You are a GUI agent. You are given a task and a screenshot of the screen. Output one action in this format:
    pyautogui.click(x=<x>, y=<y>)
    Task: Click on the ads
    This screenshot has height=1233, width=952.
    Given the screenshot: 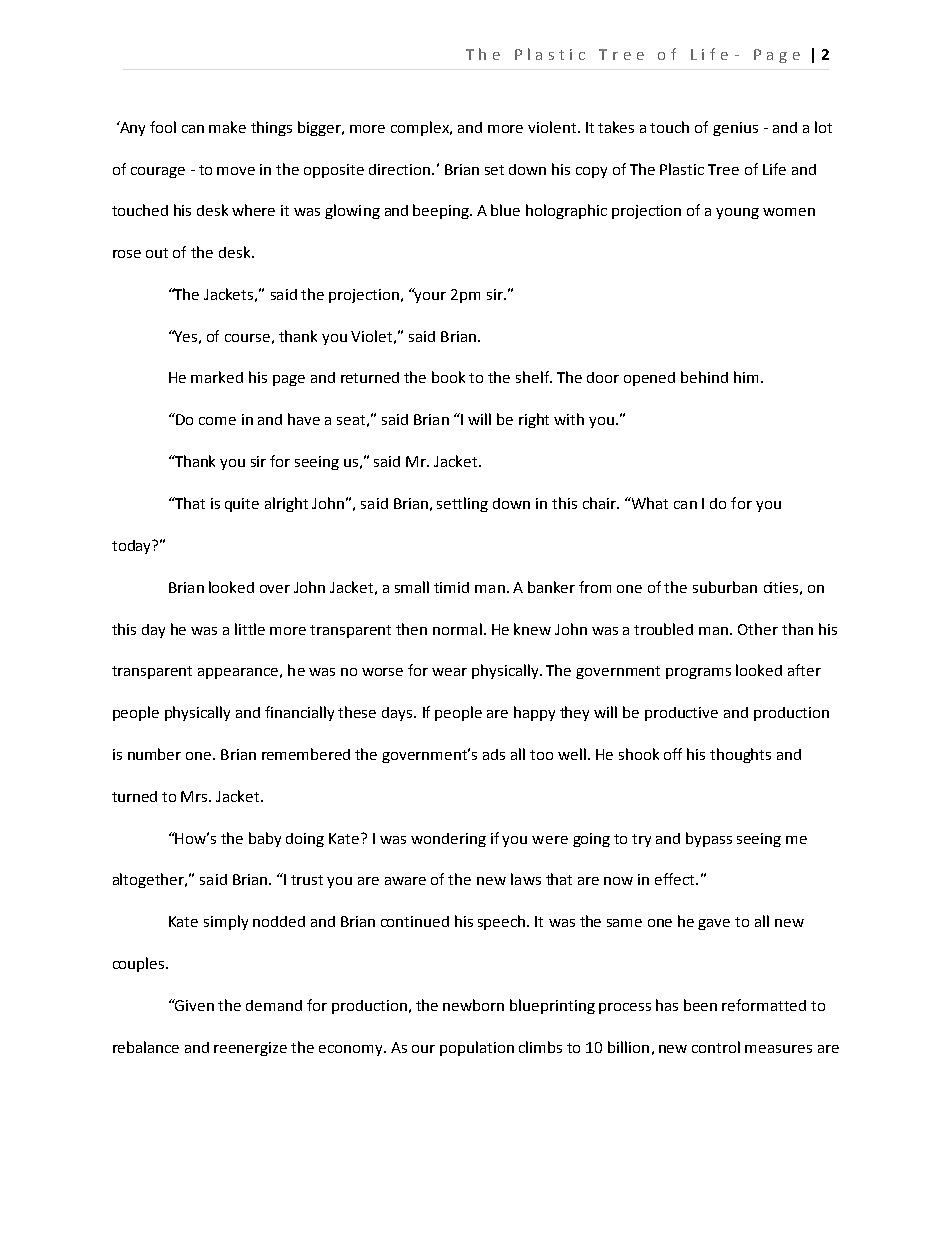 What is the action you would take?
    pyautogui.click(x=494, y=754)
